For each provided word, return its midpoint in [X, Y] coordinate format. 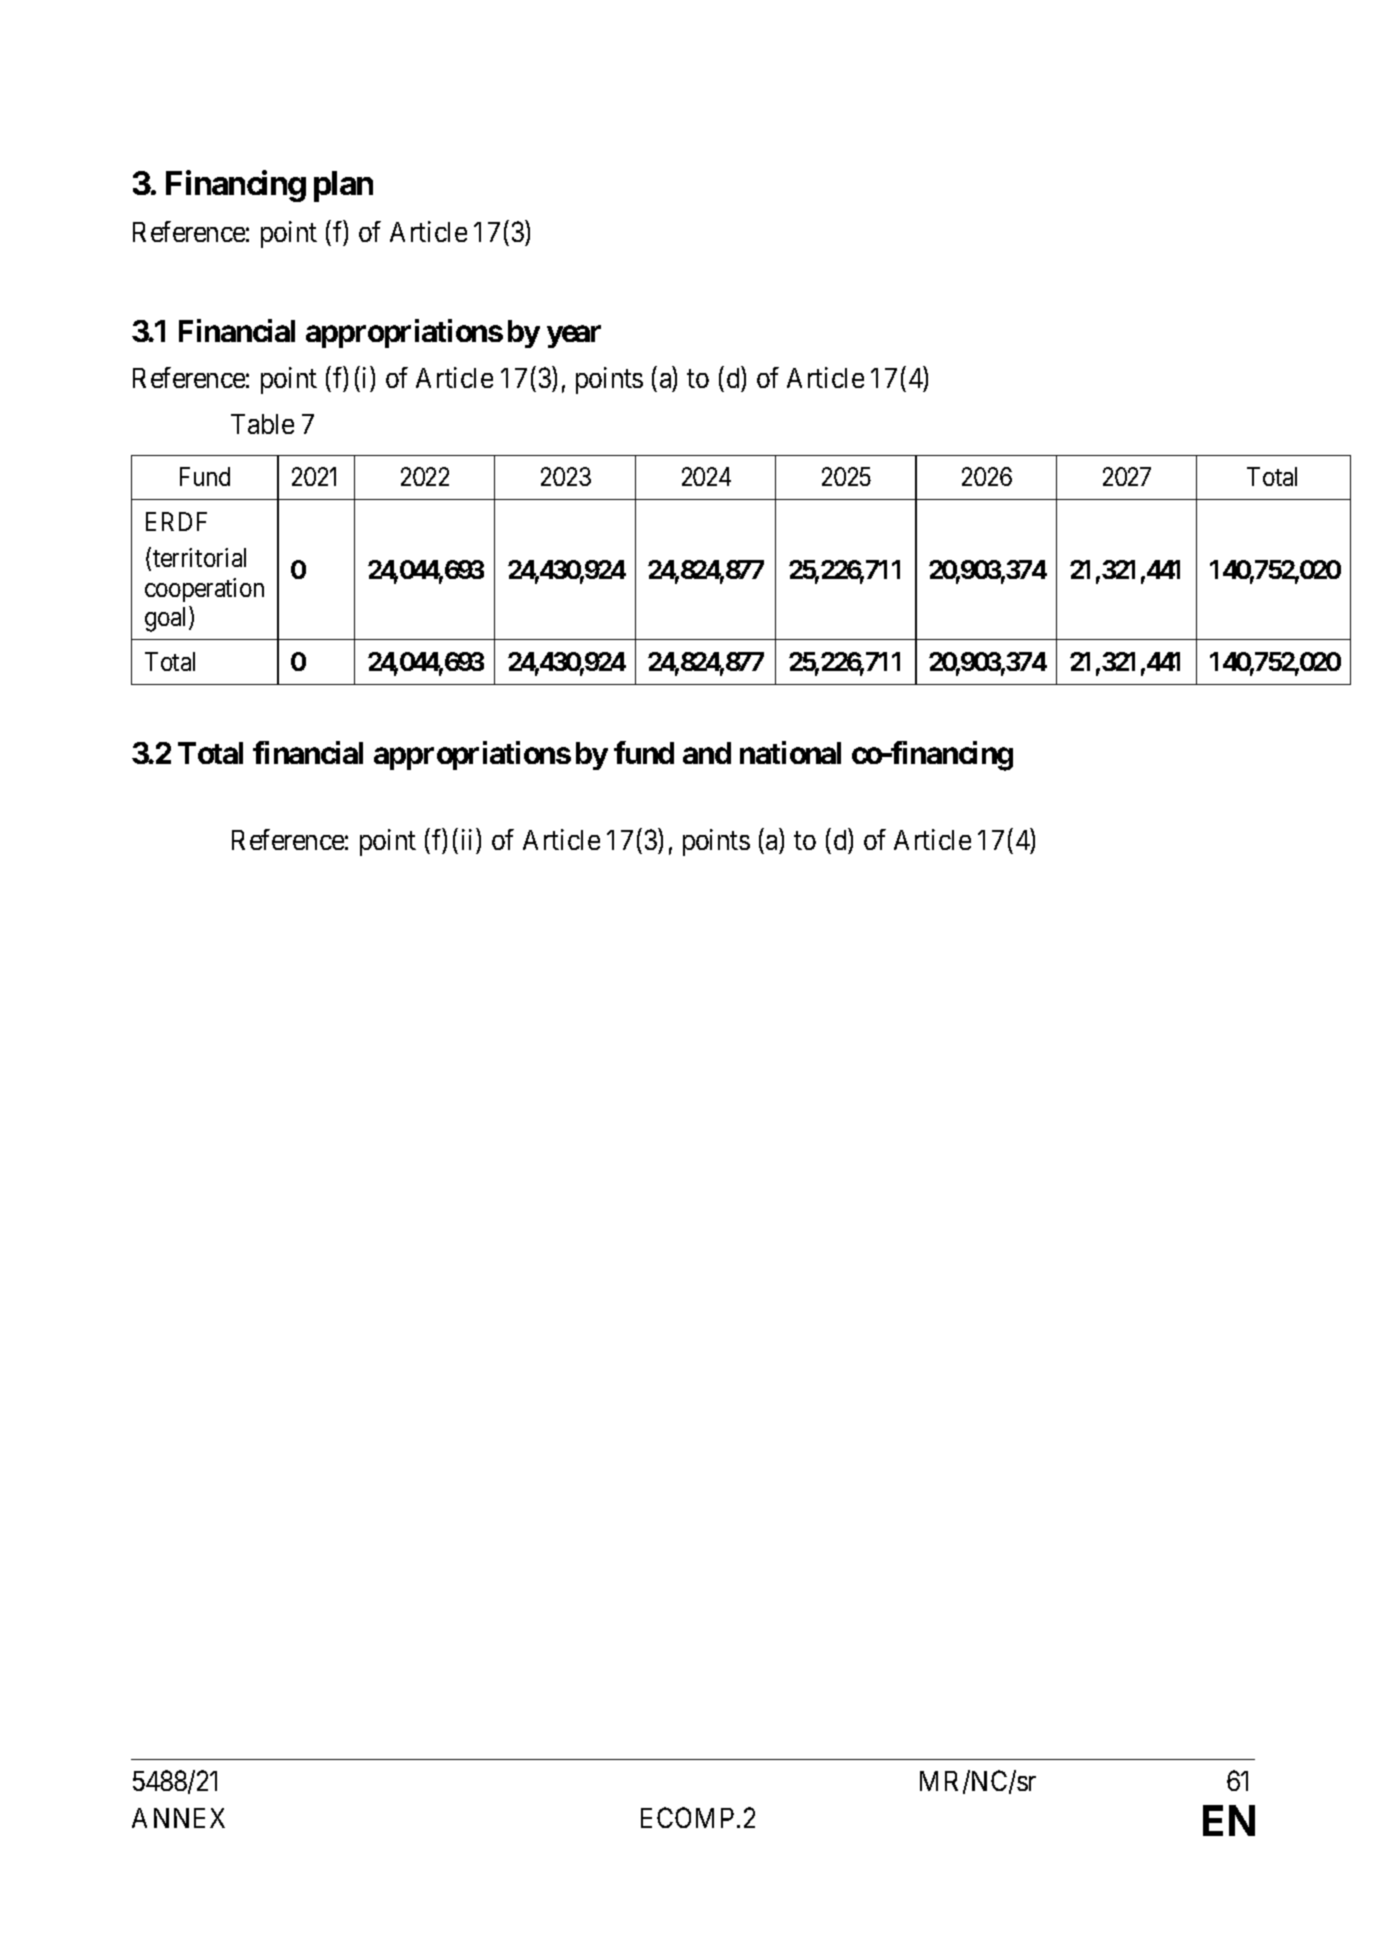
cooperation [204, 590]
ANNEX [178, 1818]
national [790, 752]
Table [262, 424]
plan [343, 186]
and [707, 753]
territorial [199, 557]
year [574, 337]
